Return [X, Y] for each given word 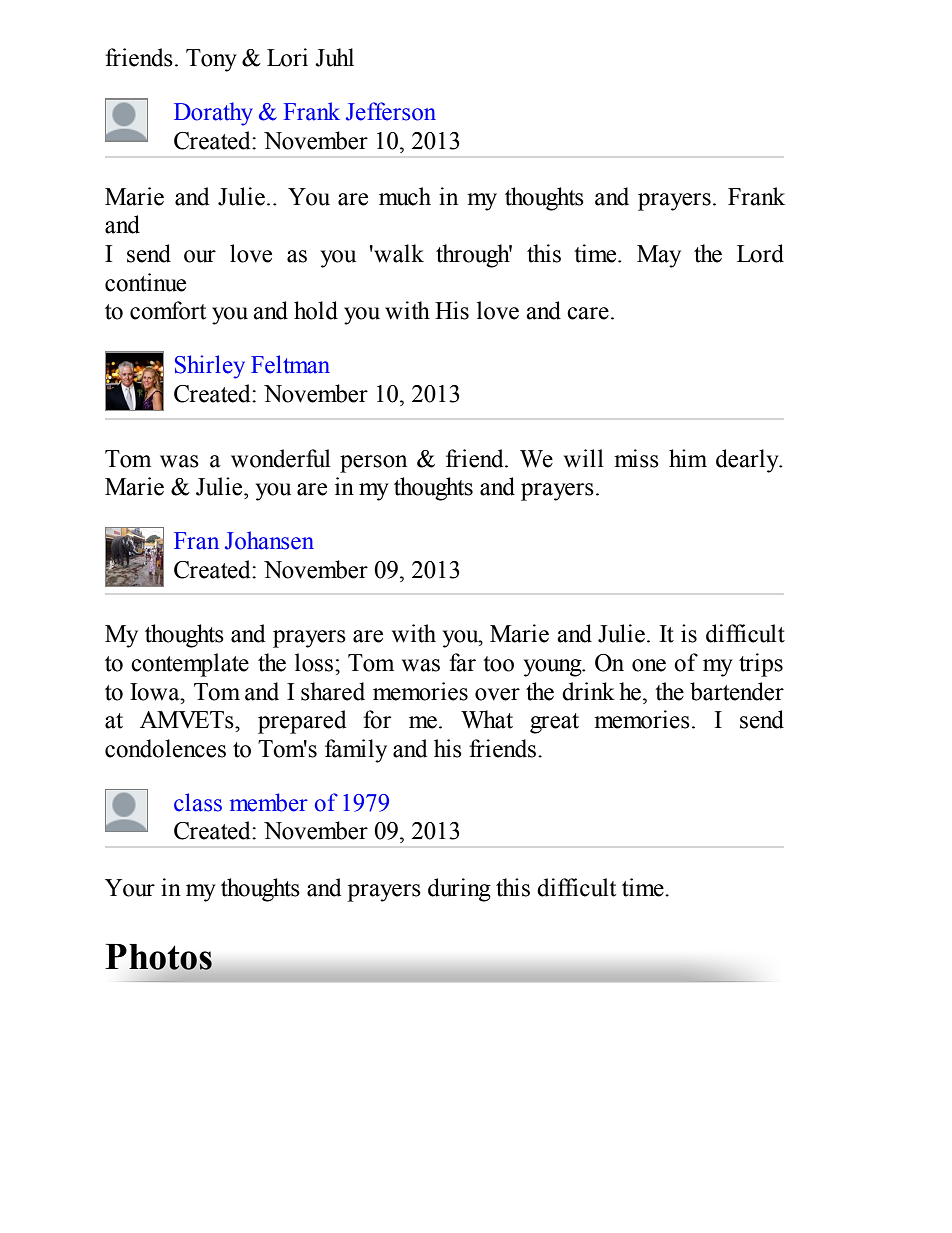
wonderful [280, 458]
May [659, 256]
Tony [211, 60]
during [459, 890]
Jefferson [391, 111]
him [688, 458]
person [373, 464]
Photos [159, 958]
